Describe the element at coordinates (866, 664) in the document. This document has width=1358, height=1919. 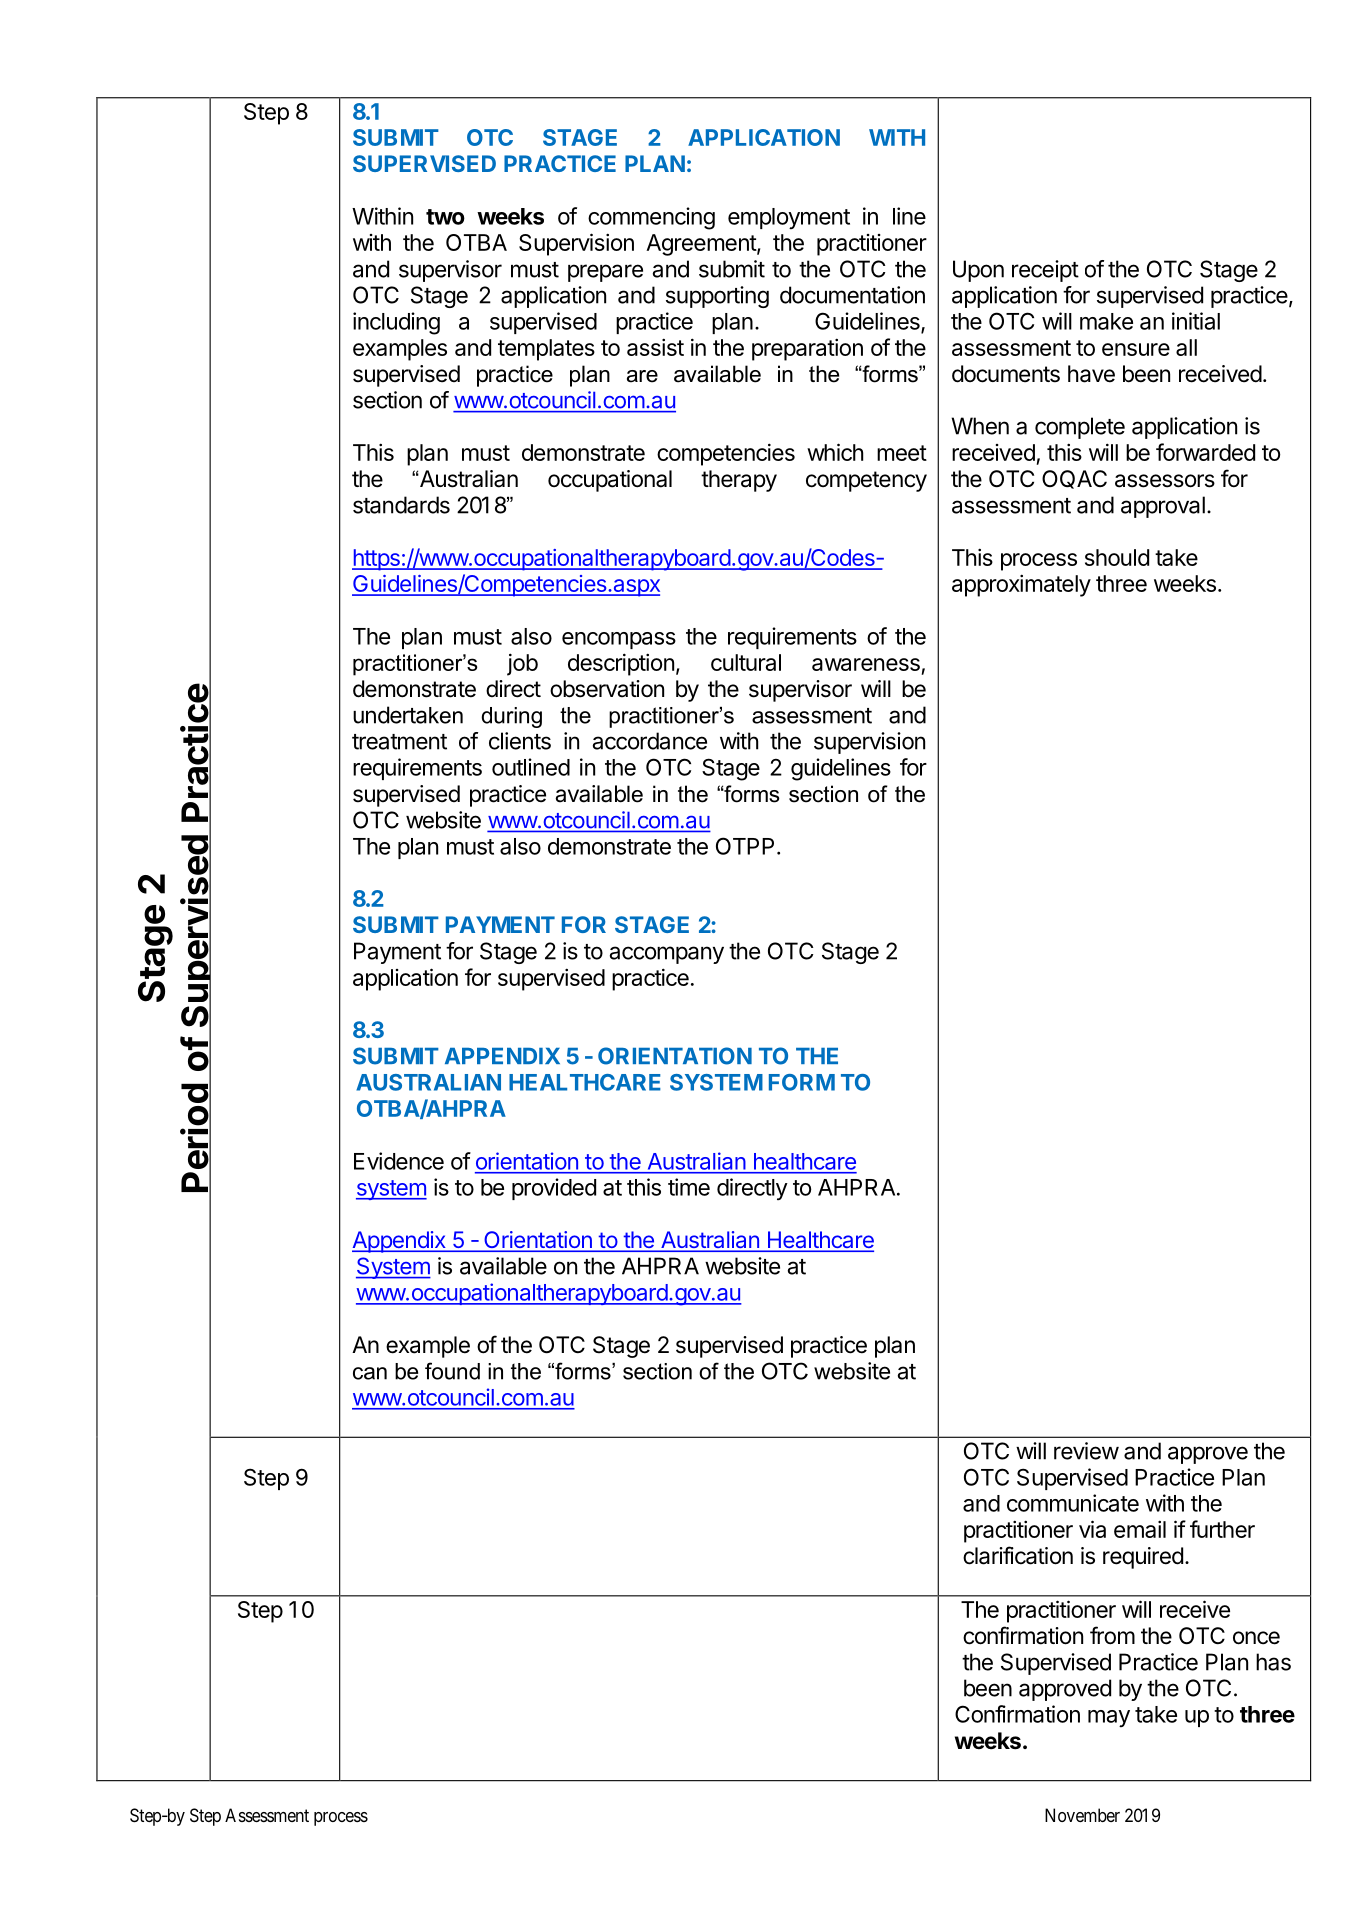
I see `awareness` at that location.
